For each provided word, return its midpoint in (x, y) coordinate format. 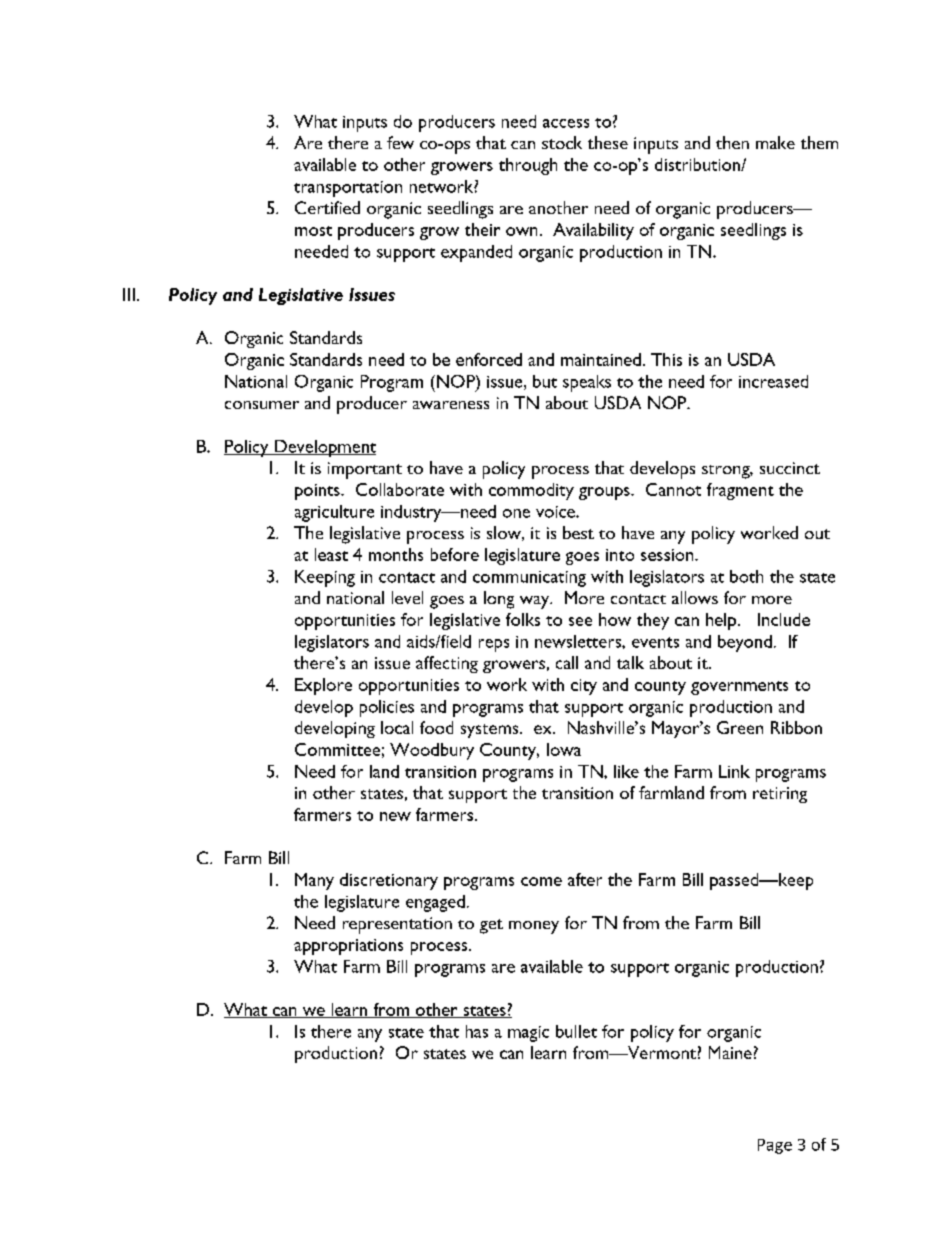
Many (314, 881)
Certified (327, 207)
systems (491, 731)
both (746, 576)
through (528, 166)
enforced (489, 359)
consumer (262, 405)
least (331, 554)
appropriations (348, 947)
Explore (323, 686)
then (732, 142)
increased (773, 381)
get (491, 926)
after (585, 879)
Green (740, 727)
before (455, 554)
